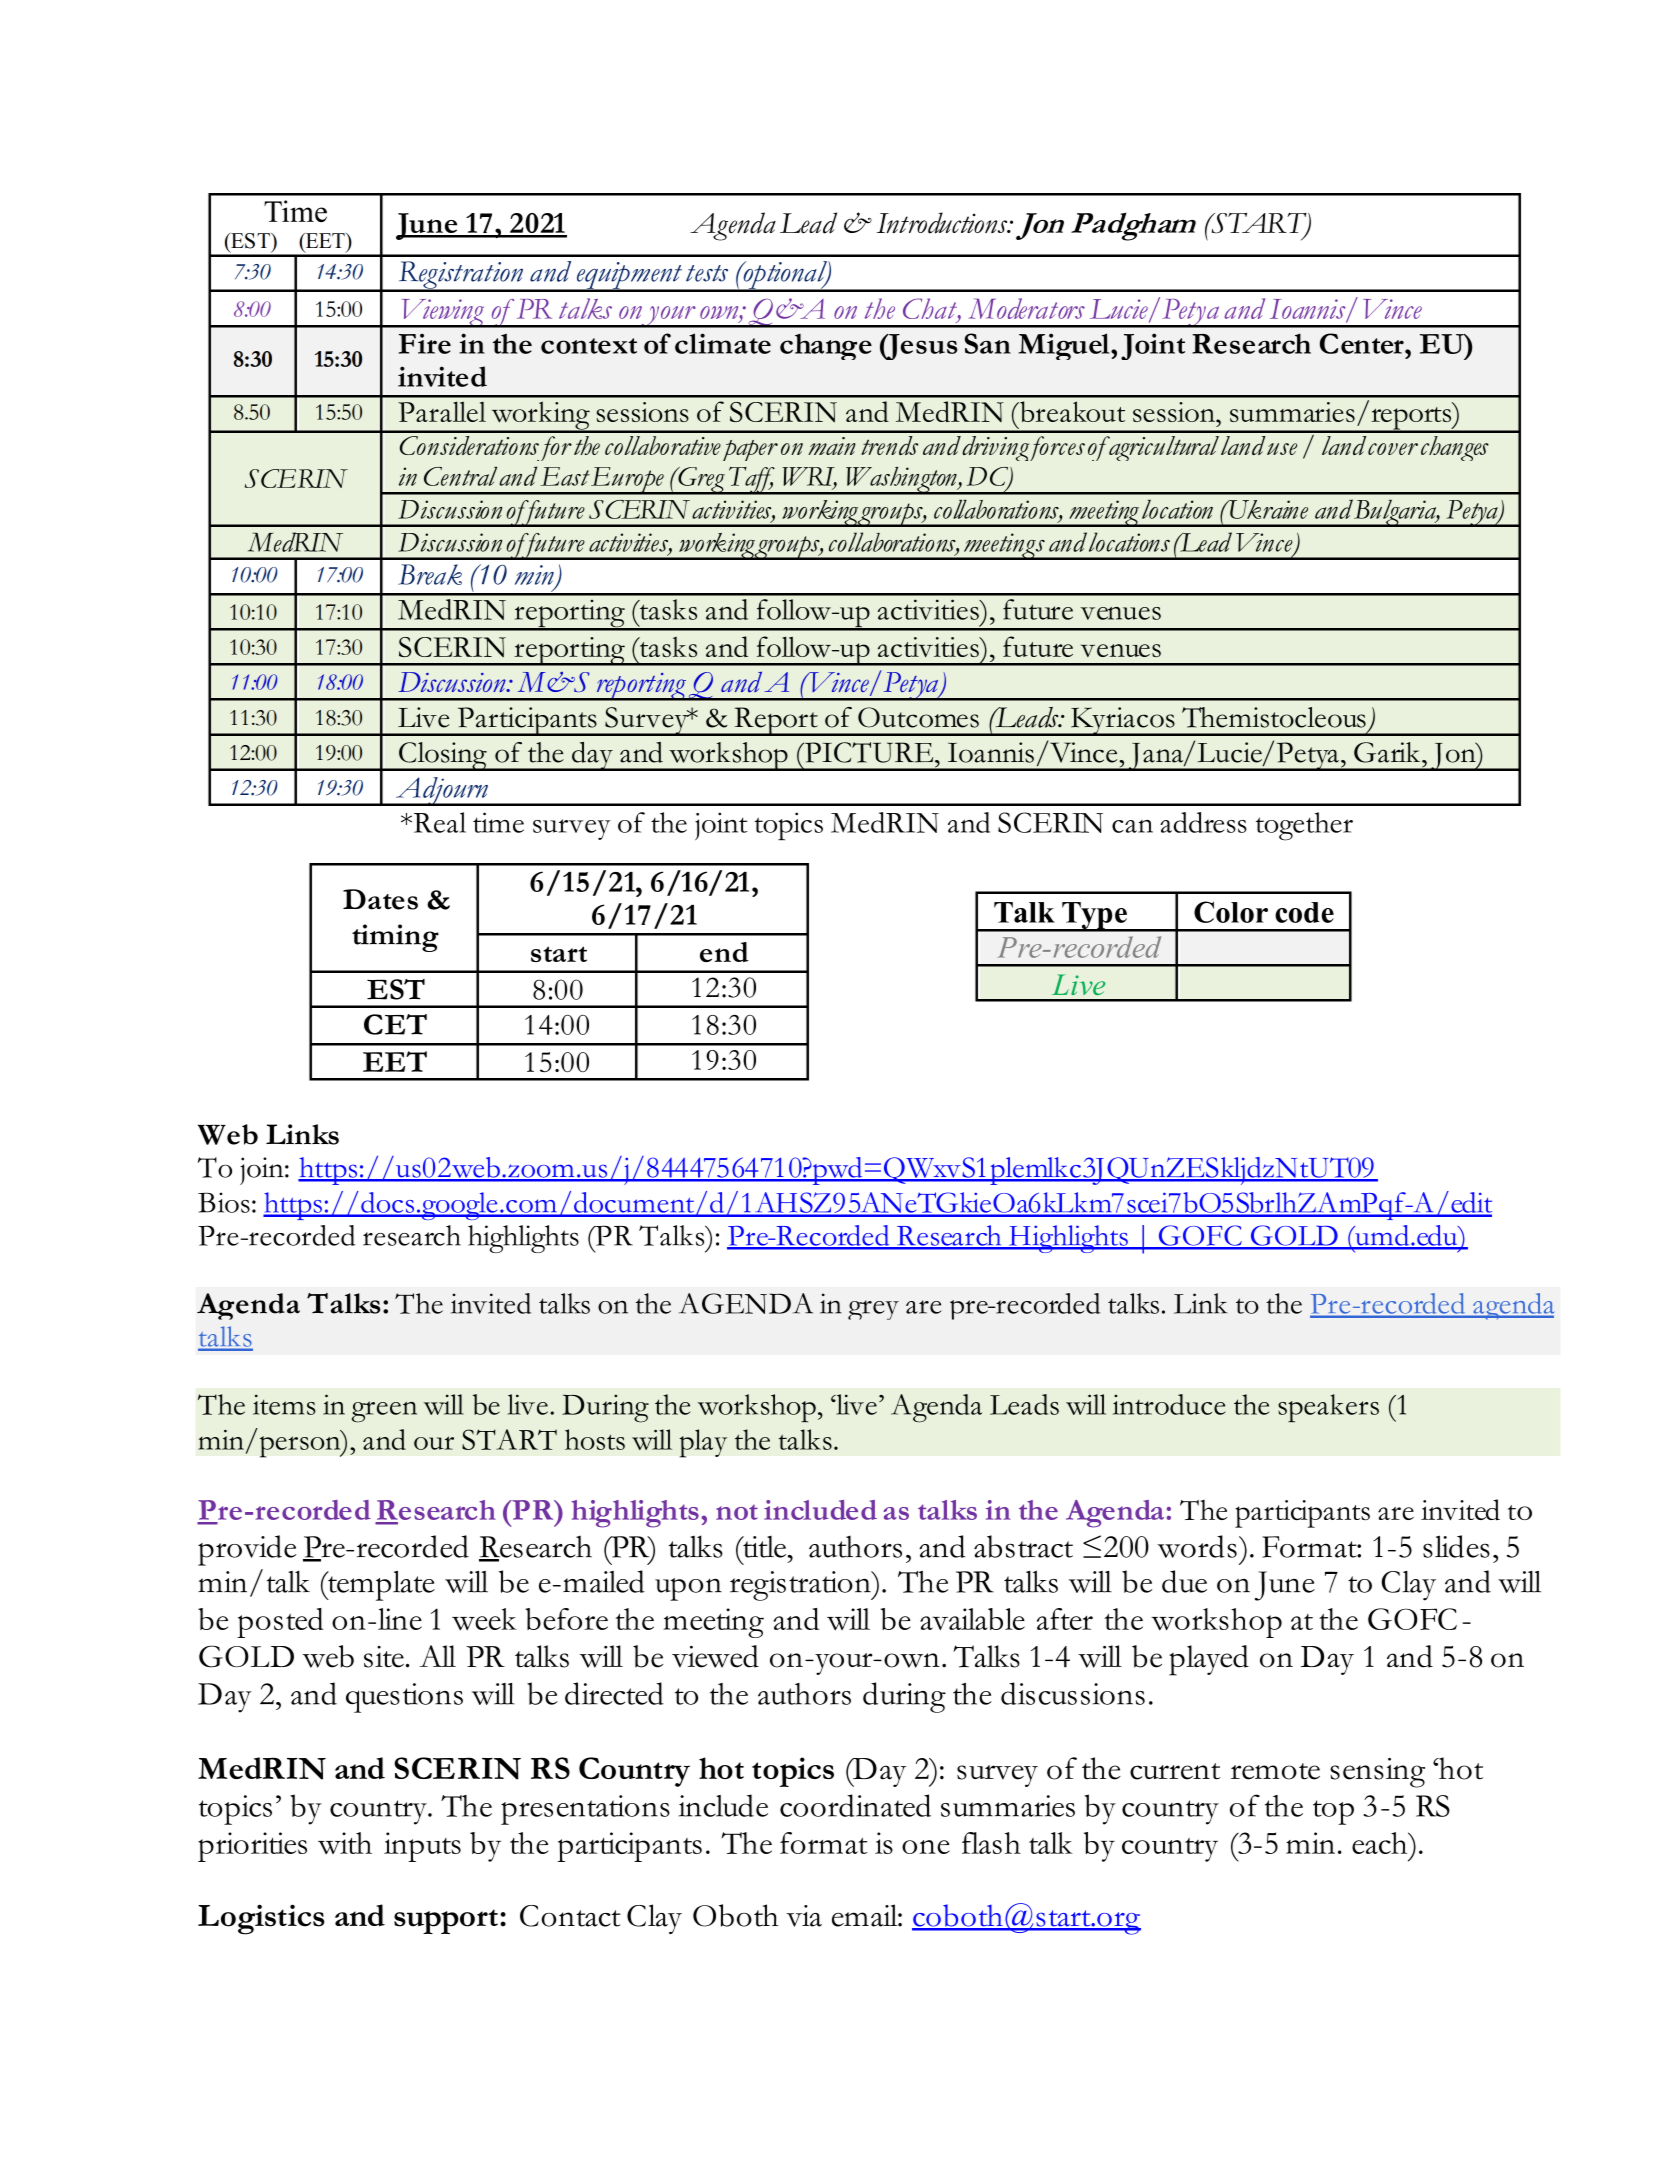 Image resolution: width=1679 pixels, height=2172 pixels. I want to click on Type, so click(1094, 916).
